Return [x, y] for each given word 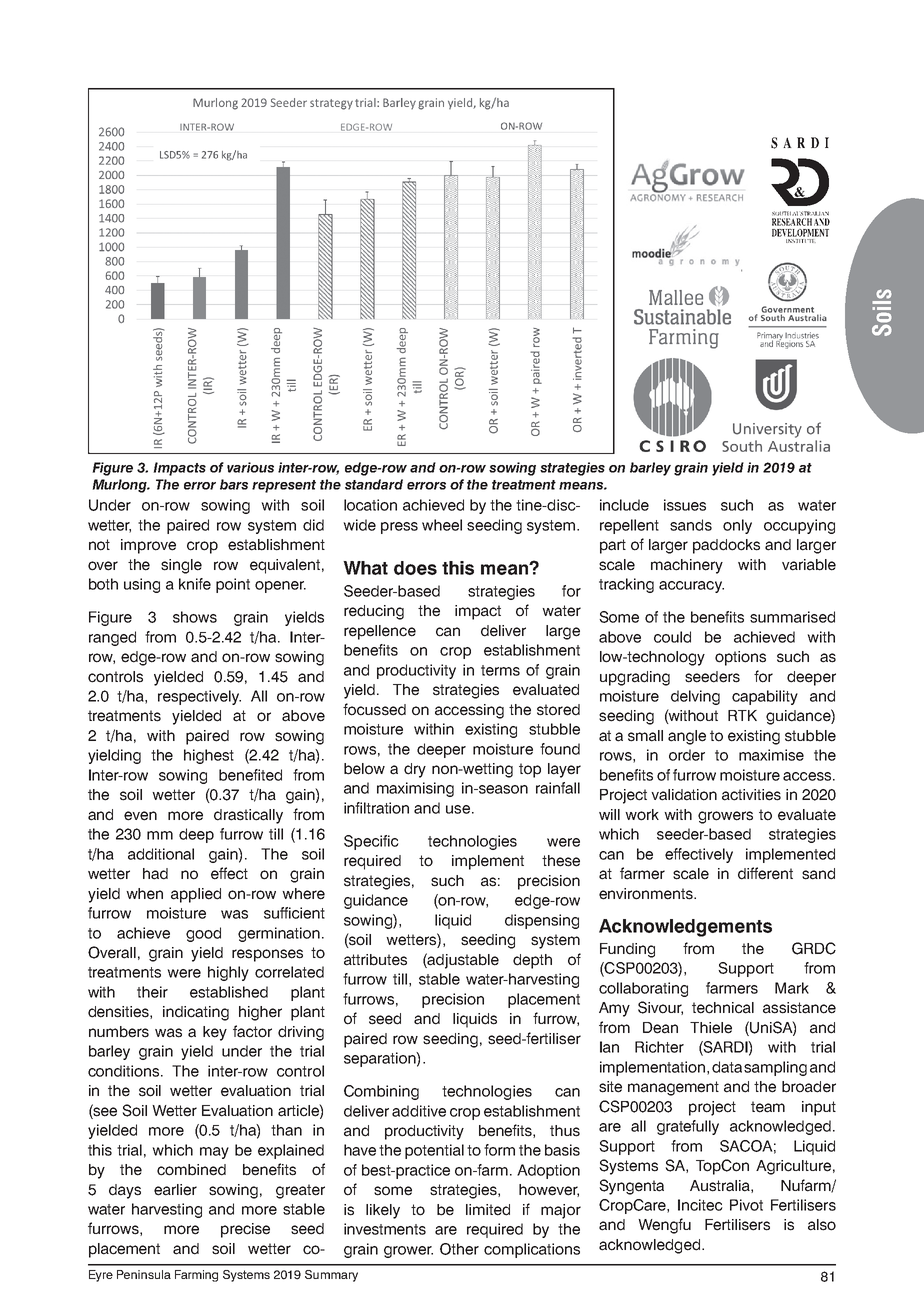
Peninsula [144, 1274]
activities [751, 795]
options [740, 658]
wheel [442, 525]
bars [234, 484]
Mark [792, 988]
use [458, 809]
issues [685, 505]
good [203, 934]
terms [500, 670]
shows [195, 617]
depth [532, 961]
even [140, 816]
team [768, 1107]
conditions [125, 1071]
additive [419, 1111]
